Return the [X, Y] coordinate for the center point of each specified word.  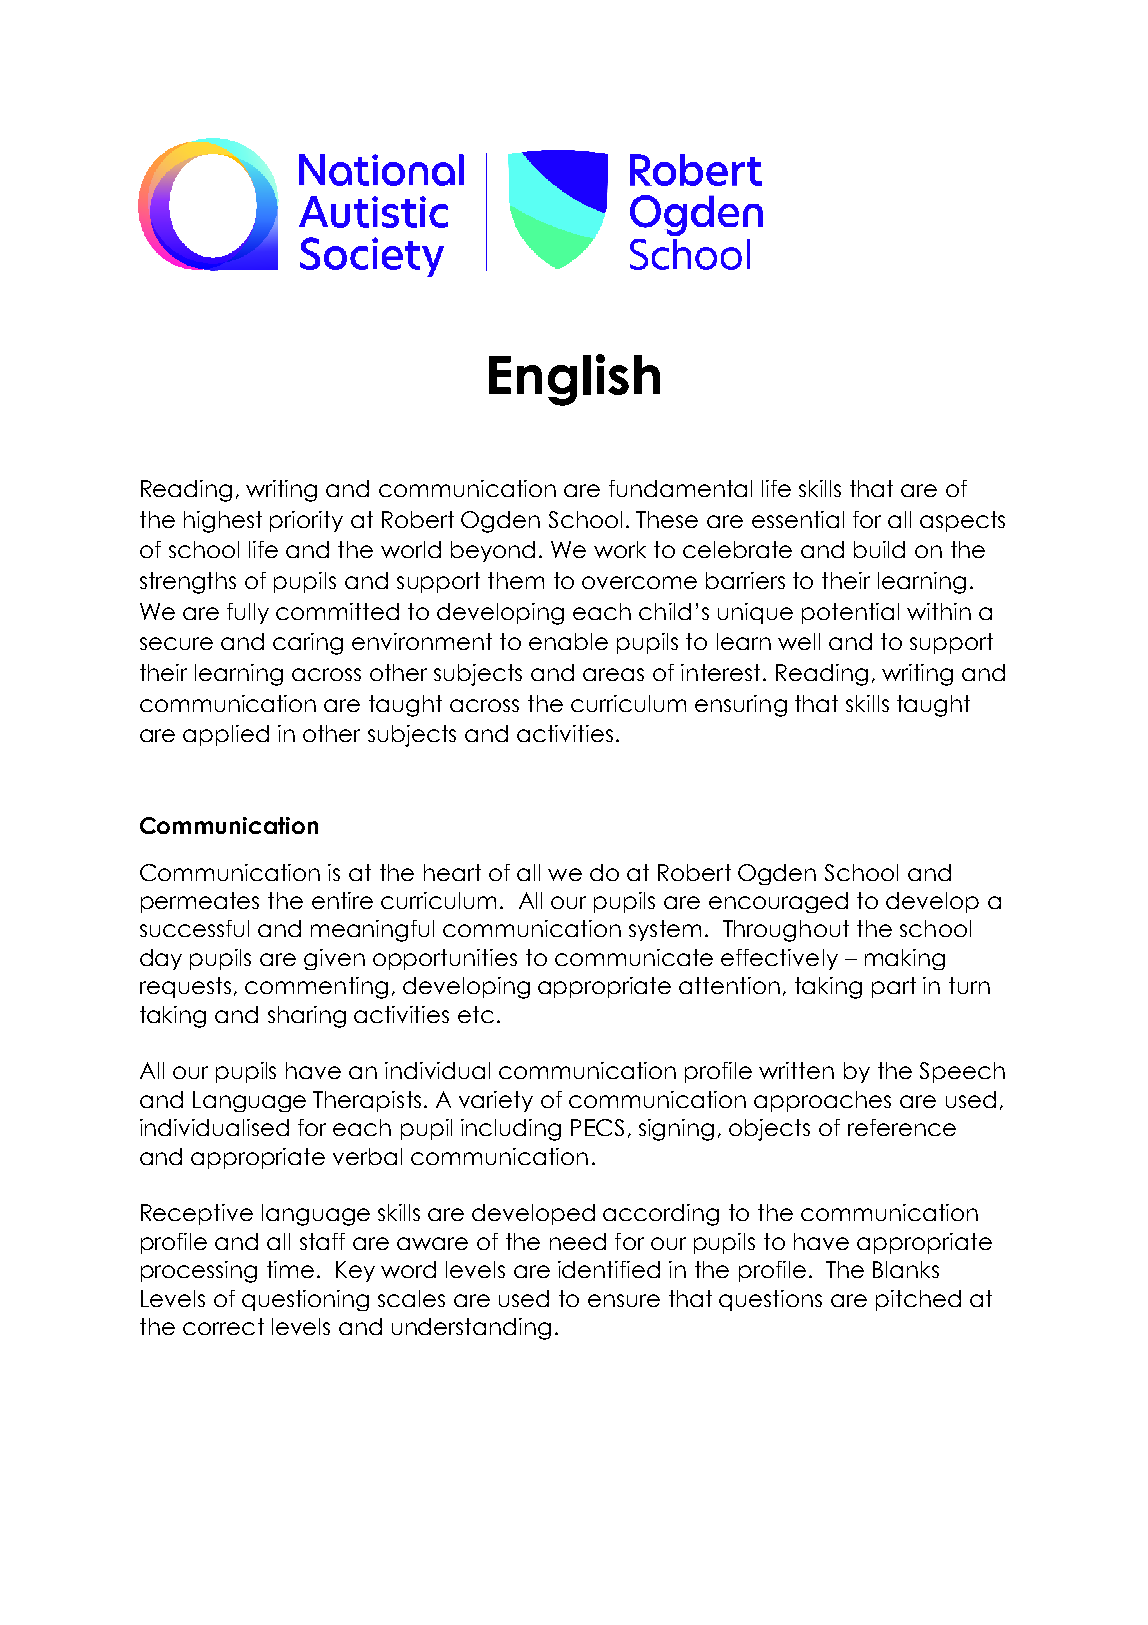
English [574, 380]
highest [223, 522]
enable [568, 641]
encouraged [778, 902]
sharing [307, 1017]
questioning [305, 1300]
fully [248, 613]
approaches [822, 1101]
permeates [200, 902]
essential [798, 519]
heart [452, 872]
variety [496, 1101]
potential [850, 613]
